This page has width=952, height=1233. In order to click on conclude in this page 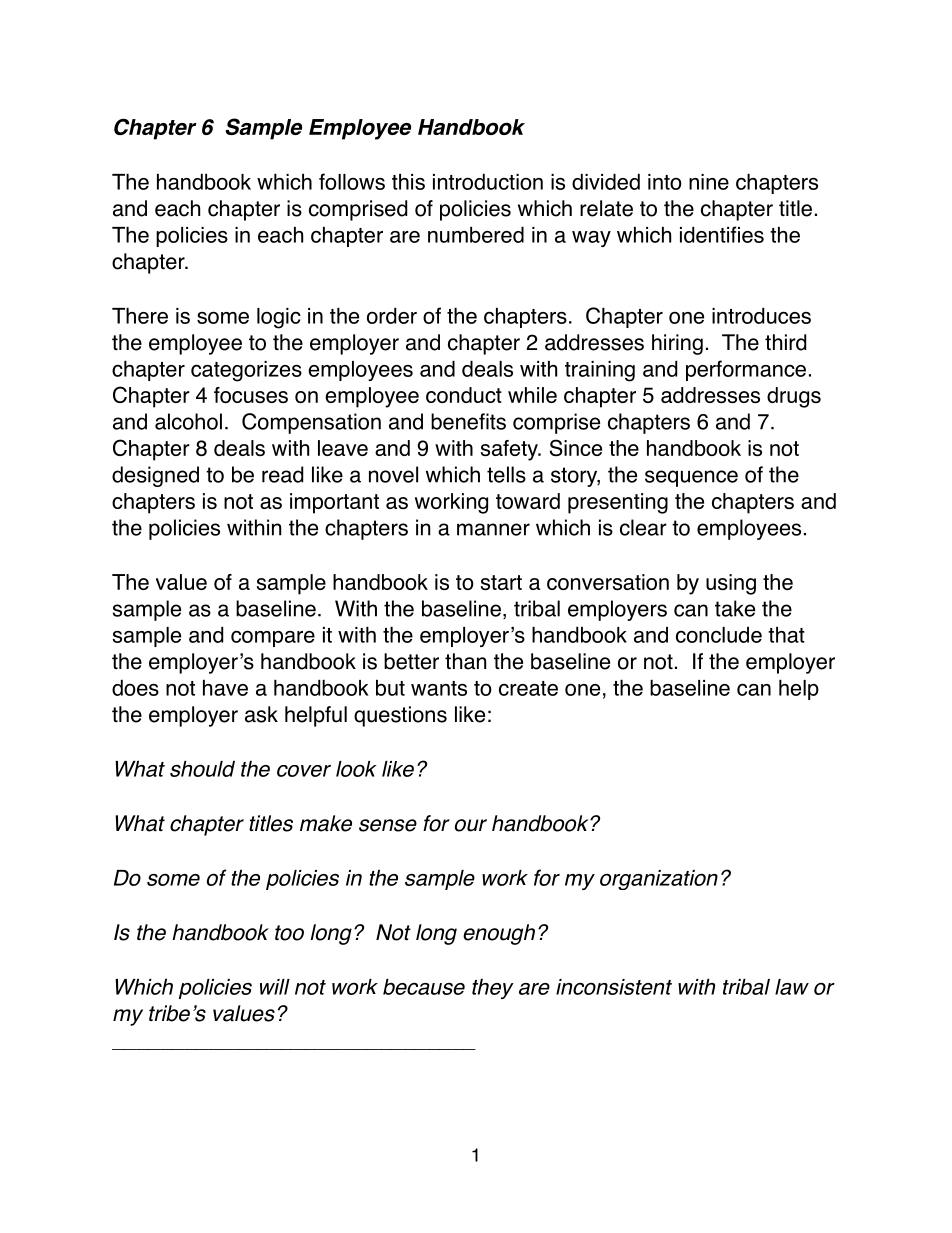, I will do `click(719, 635)`.
